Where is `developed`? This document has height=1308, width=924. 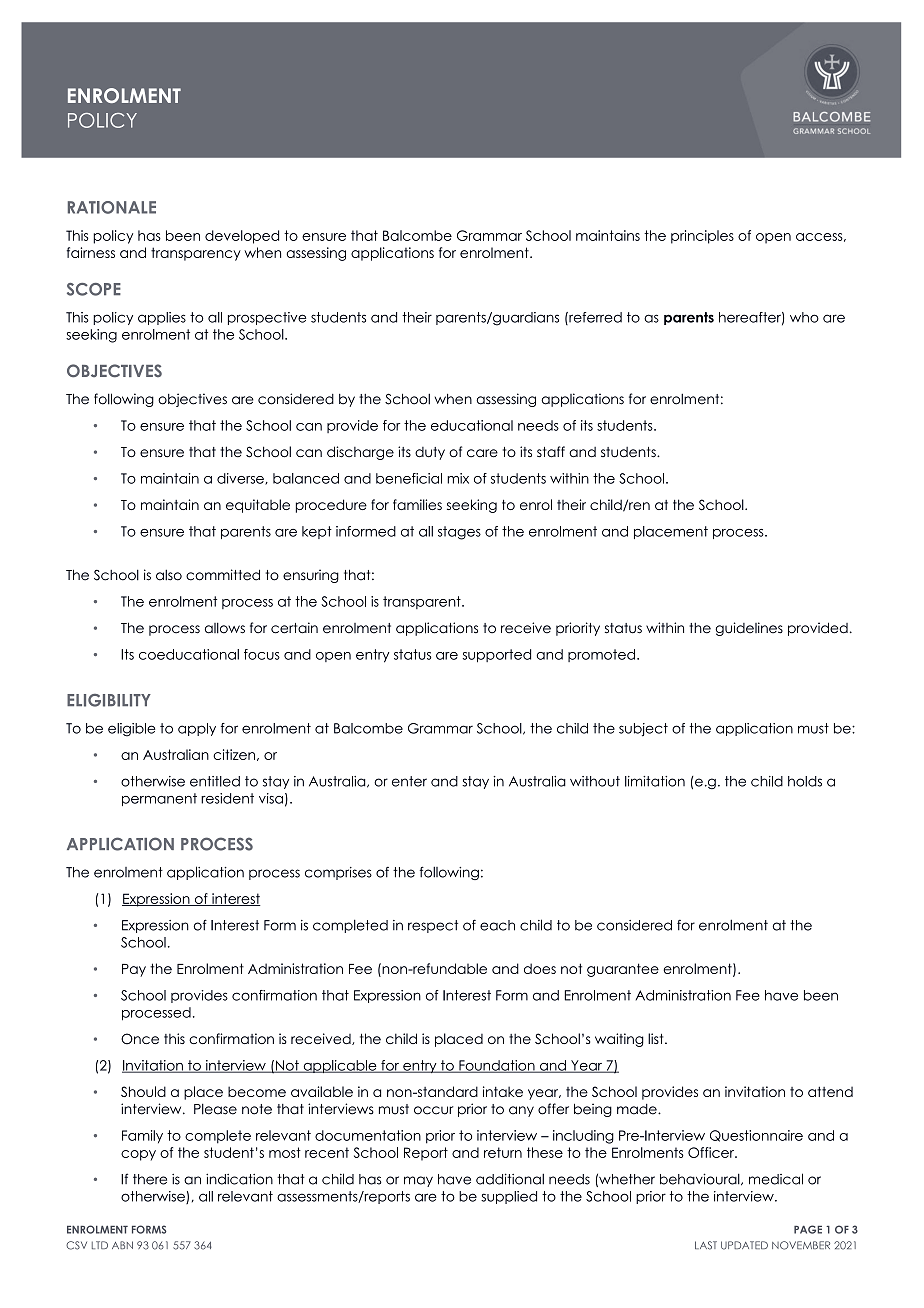 developed is located at coordinates (242, 237).
